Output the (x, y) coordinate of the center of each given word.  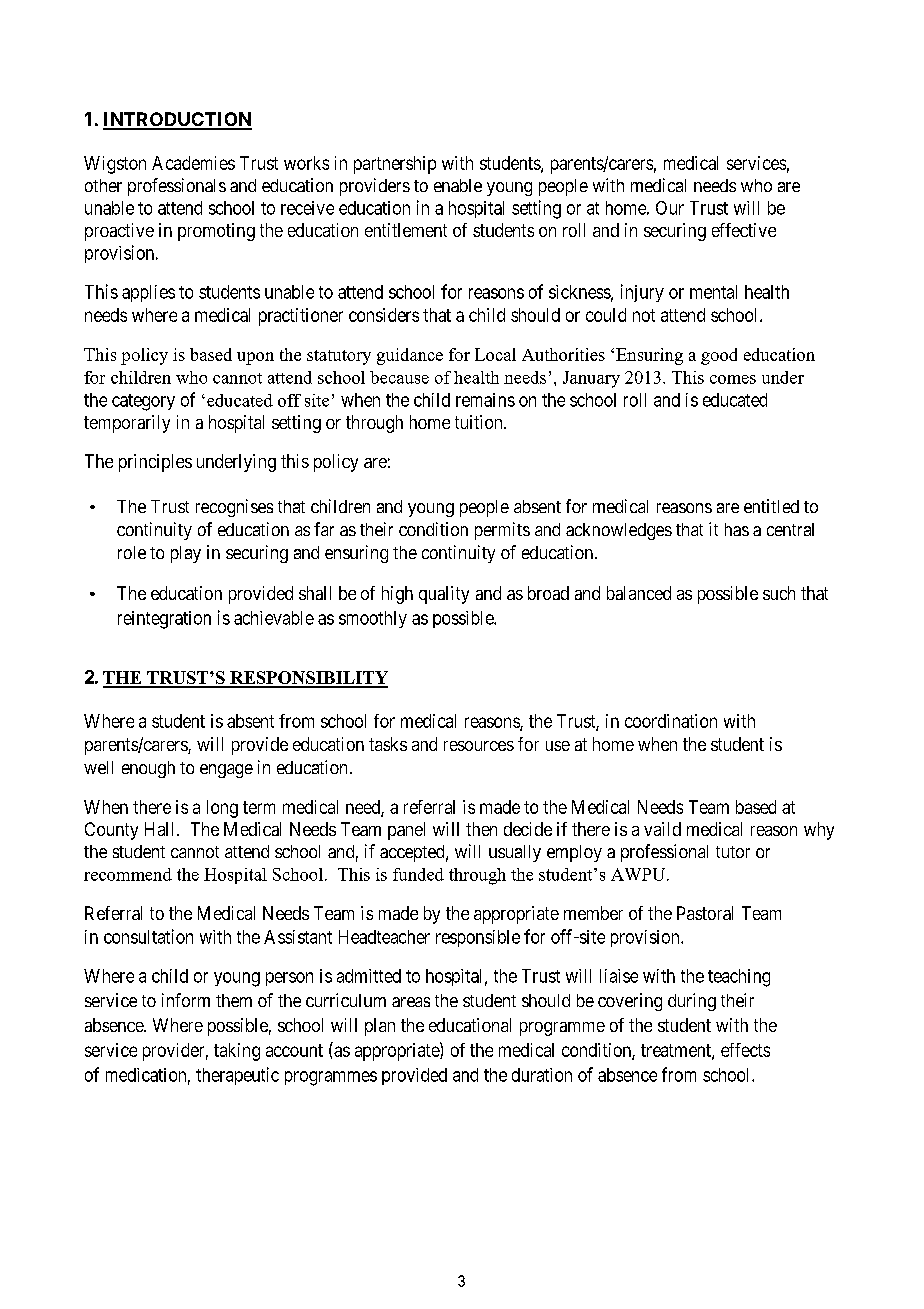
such (779, 593)
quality (444, 595)
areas (411, 1002)
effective (744, 230)
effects (745, 1050)
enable (458, 185)
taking (237, 1052)
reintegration (164, 620)
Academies (193, 163)
